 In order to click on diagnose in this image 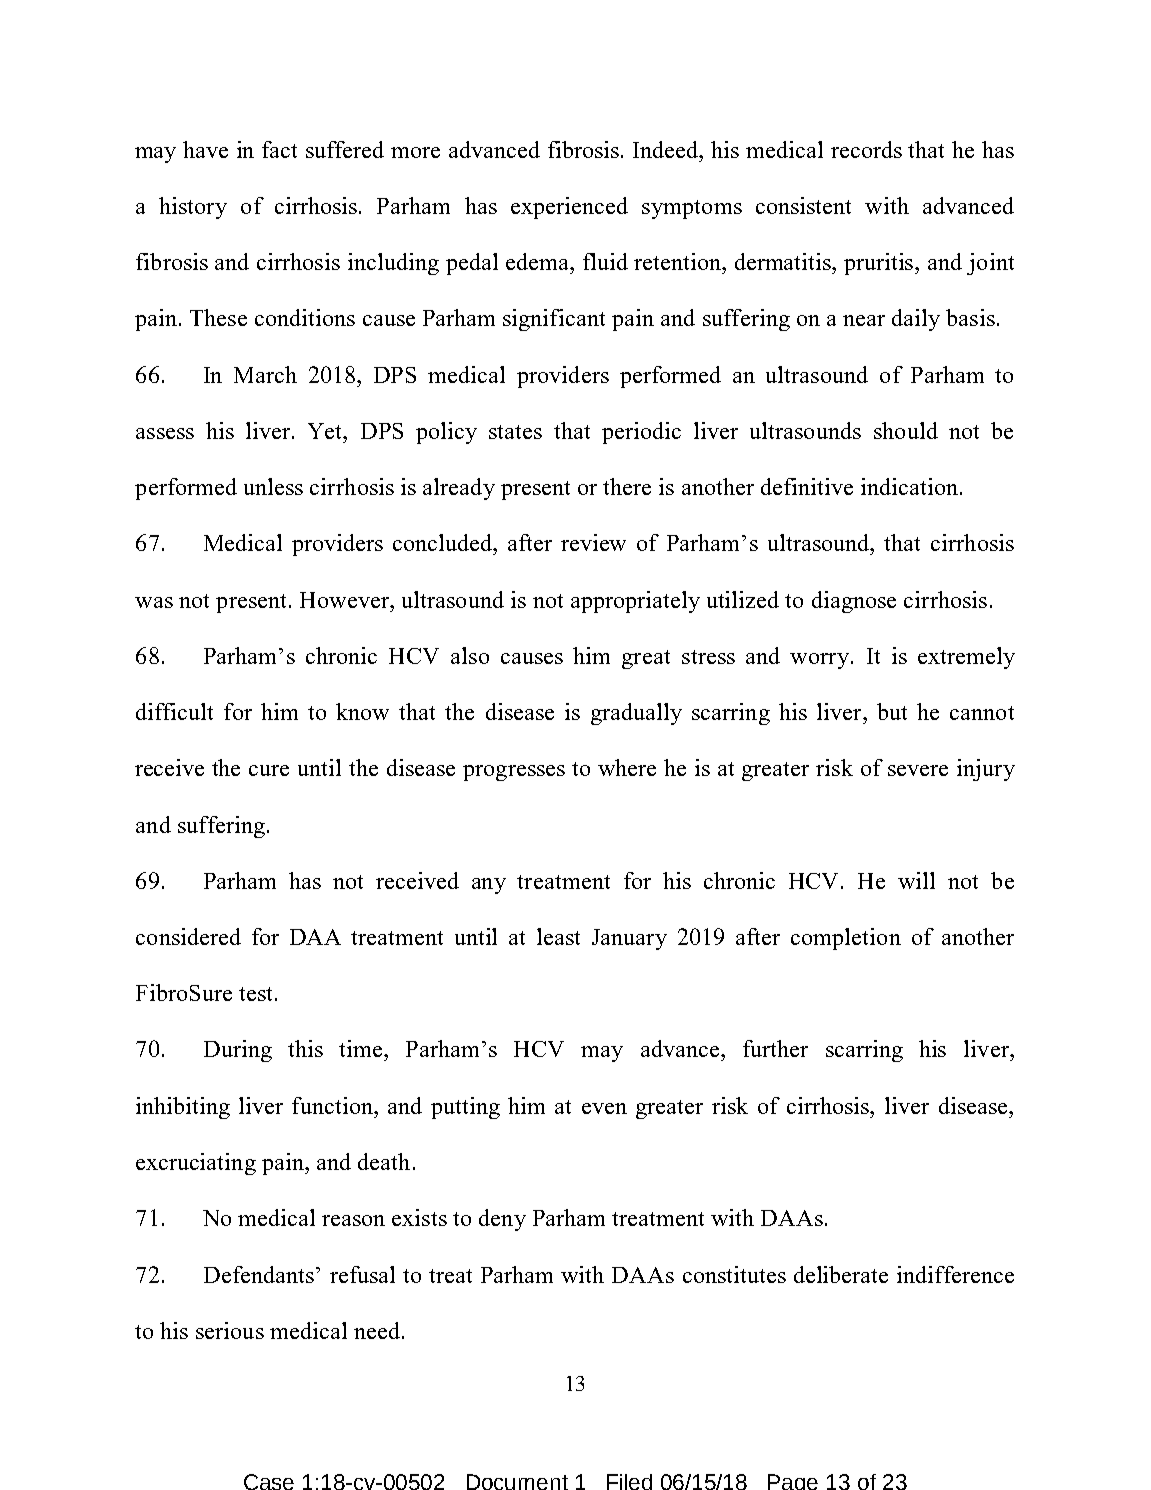, I will do `click(854, 602)`.
